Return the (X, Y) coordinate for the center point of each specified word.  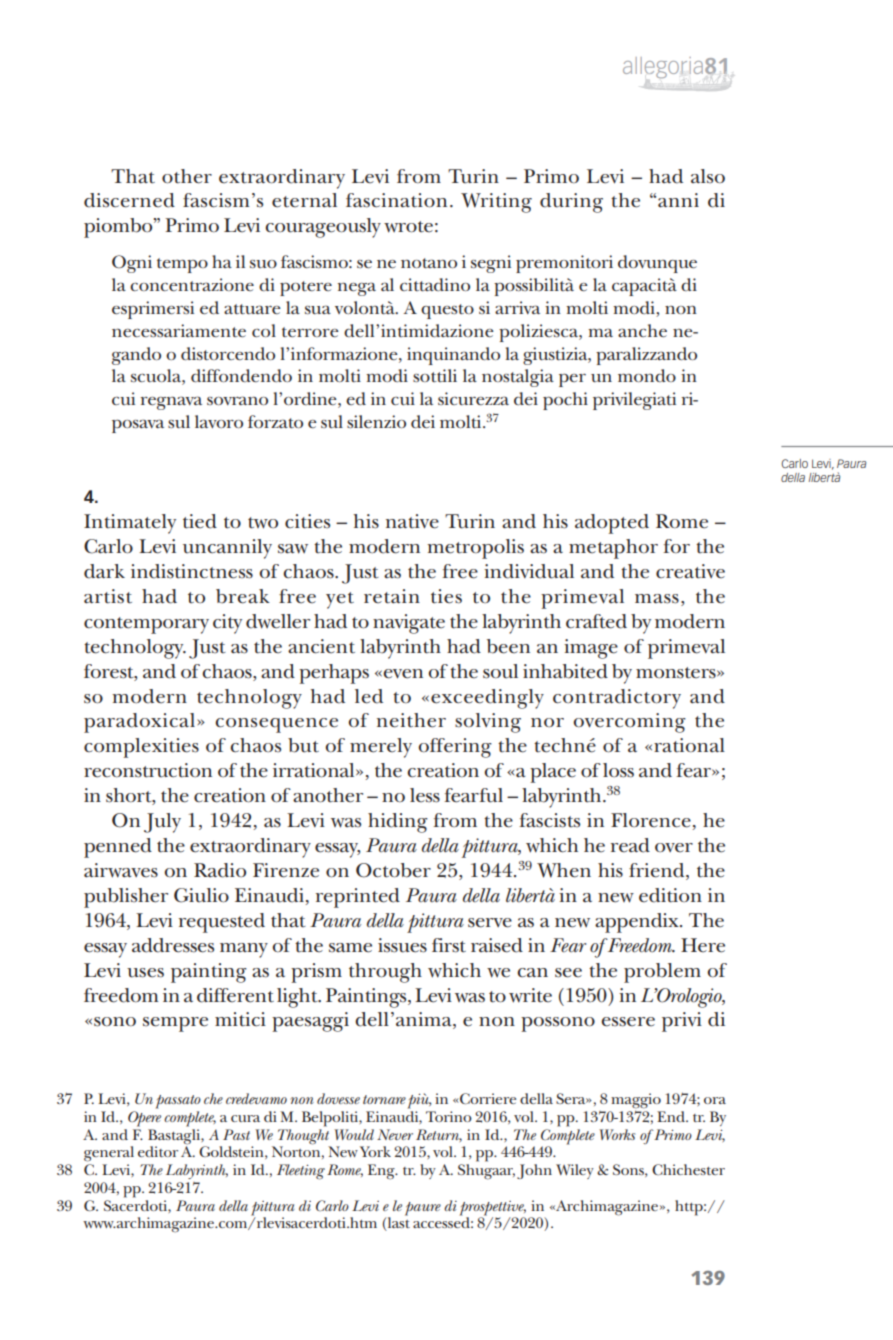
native (412, 521)
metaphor (613, 549)
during (571, 203)
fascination (396, 200)
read (630, 845)
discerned (129, 200)
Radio (220, 870)
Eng (382, 1172)
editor (158, 1151)
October (393, 870)
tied (200, 521)
